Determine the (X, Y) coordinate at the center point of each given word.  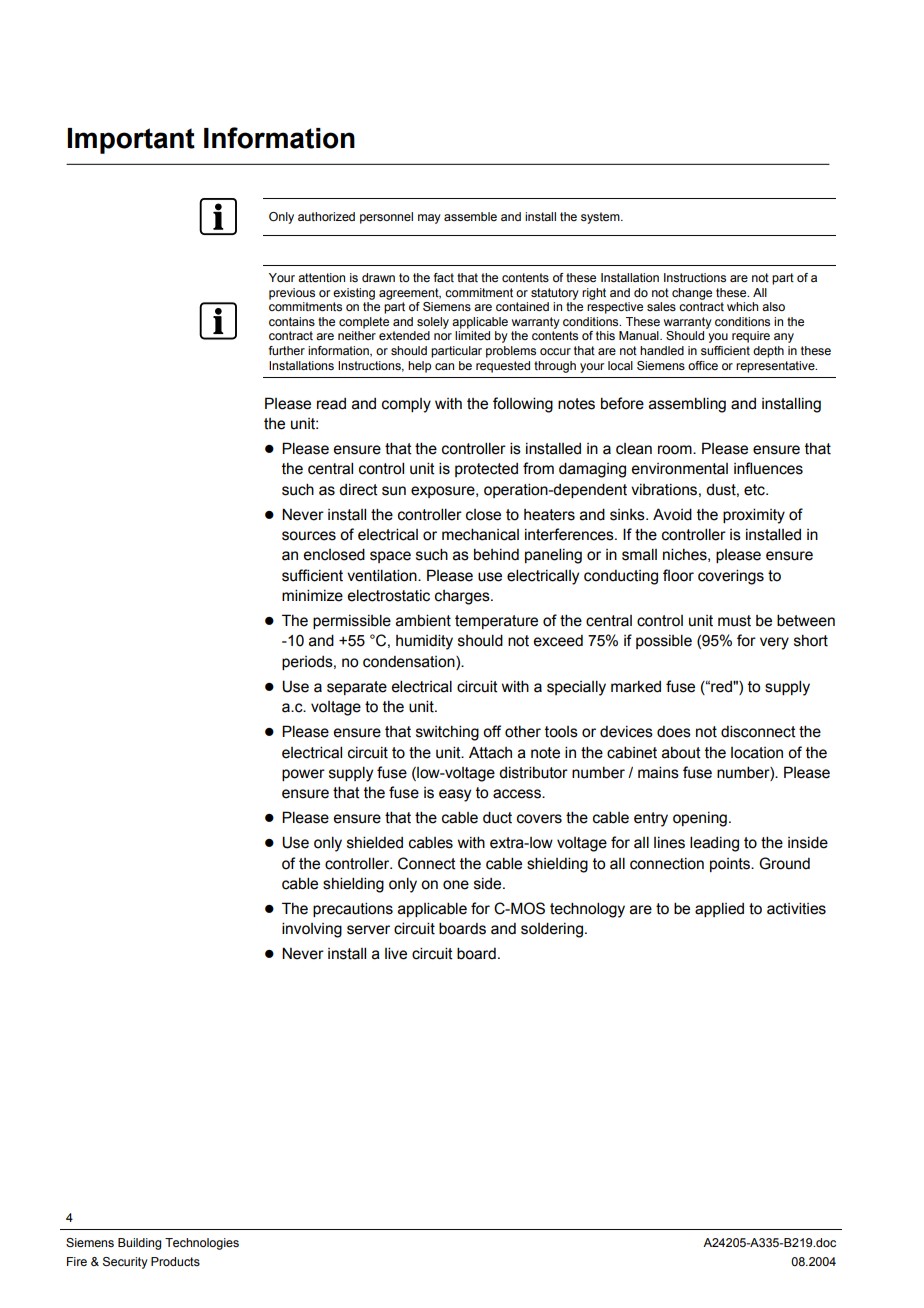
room (676, 450)
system (601, 218)
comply (406, 405)
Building (139, 1244)
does (674, 732)
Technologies (202, 1244)
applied (719, 909)
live (396, 953)
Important (131, 141)
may (429, 219)
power (303, 775)
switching (447, 733)
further (287, 350)
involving (312, 930)
